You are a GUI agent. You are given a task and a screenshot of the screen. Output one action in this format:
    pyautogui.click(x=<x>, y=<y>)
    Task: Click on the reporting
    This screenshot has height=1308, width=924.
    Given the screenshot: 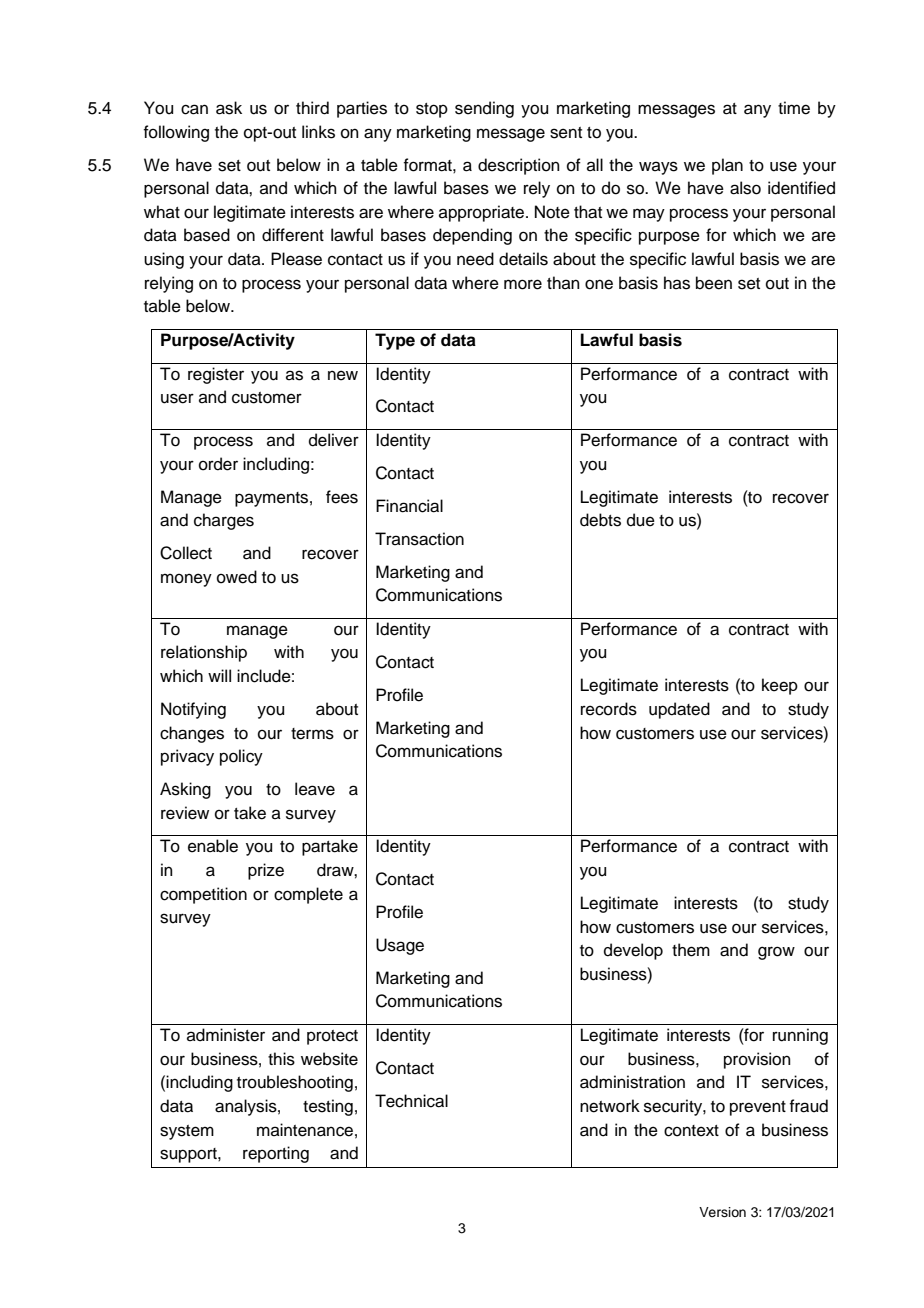 What is the action you would take?
    pyautogui.click(x=276, y=1154)
